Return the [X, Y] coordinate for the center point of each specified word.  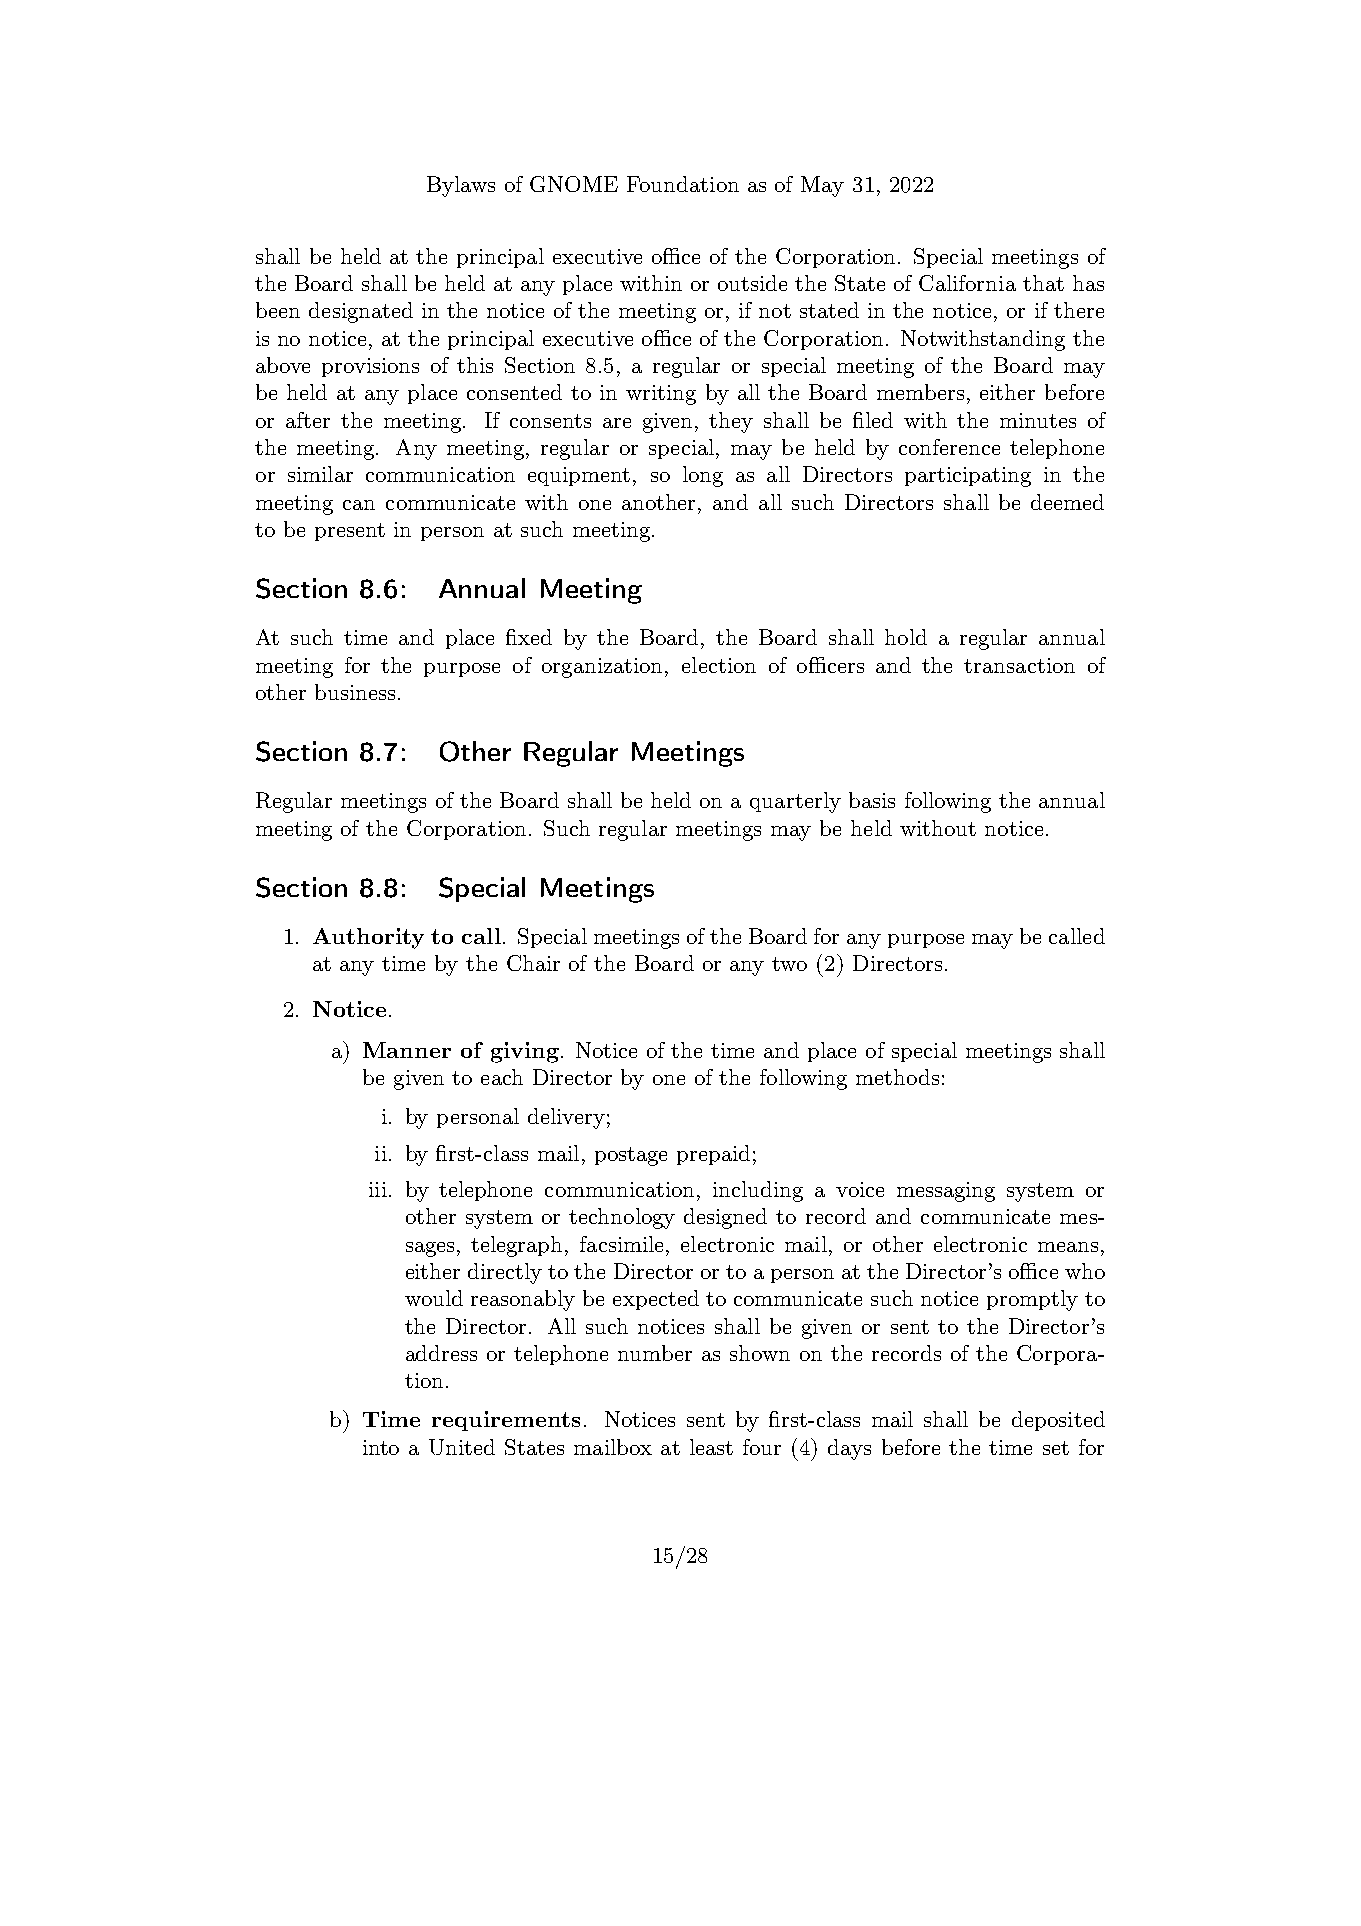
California [967, 283]
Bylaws [461, 186]
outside [752, 283]
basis [872, 800]
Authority [368, 938]
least [711, 1447]
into [381, 1447]
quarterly [795, 802]
